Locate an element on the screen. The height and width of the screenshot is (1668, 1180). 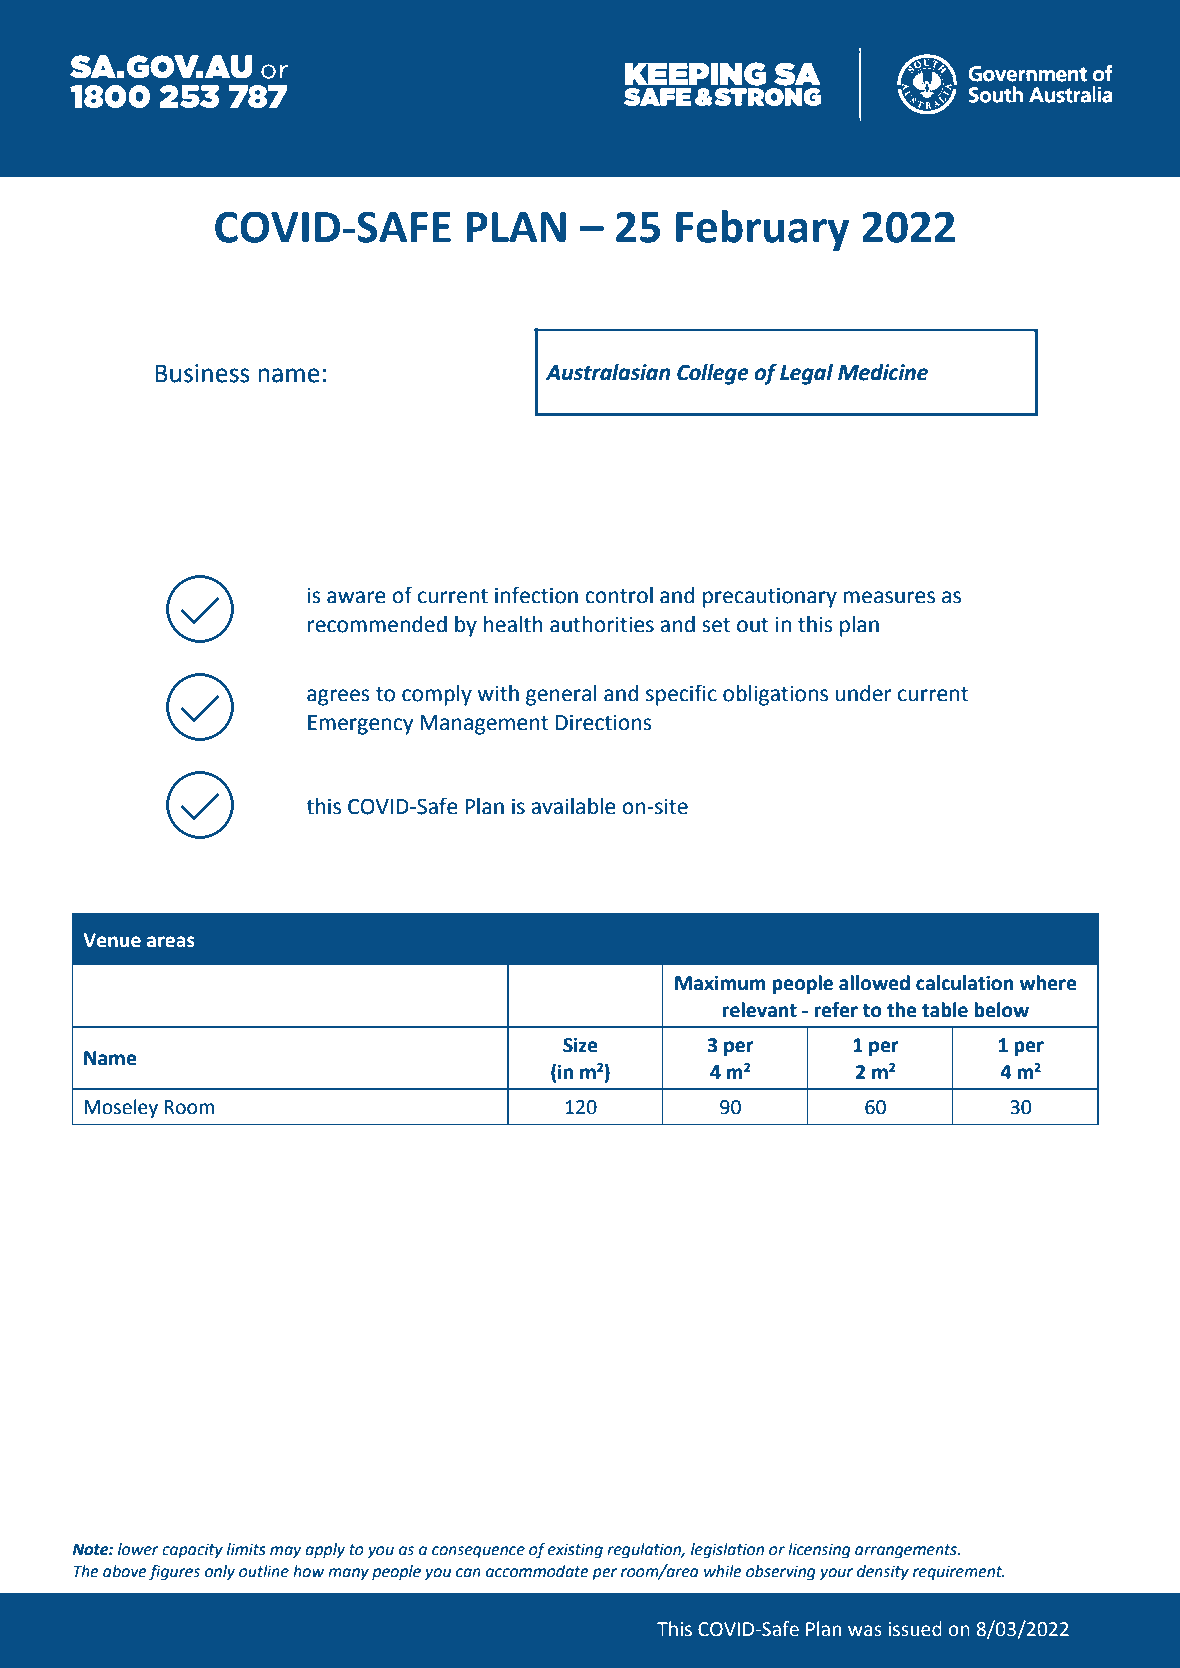
Size is located at coordinates (580, 1045).
